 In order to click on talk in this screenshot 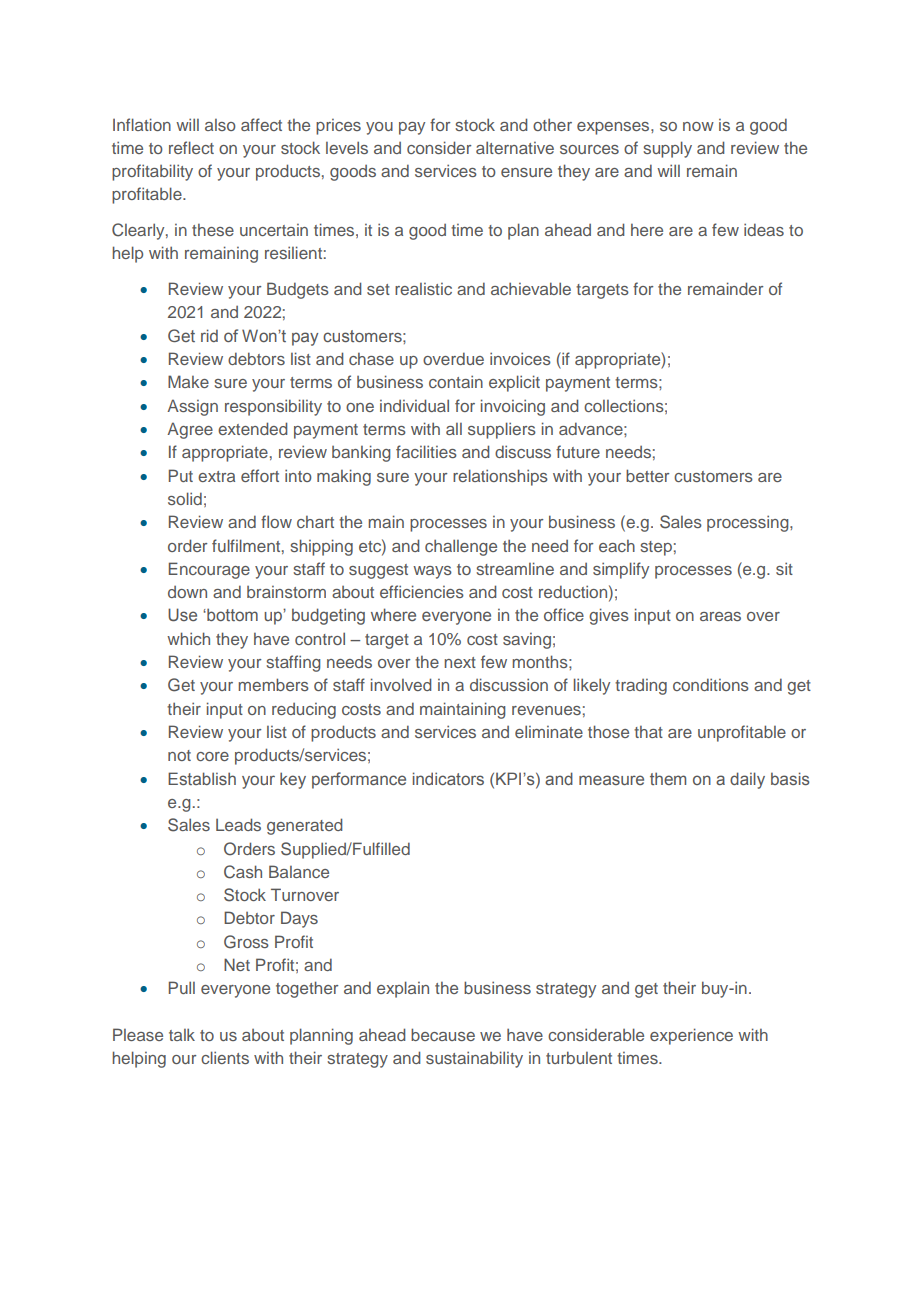, I will do `click(182, 1034)`.
